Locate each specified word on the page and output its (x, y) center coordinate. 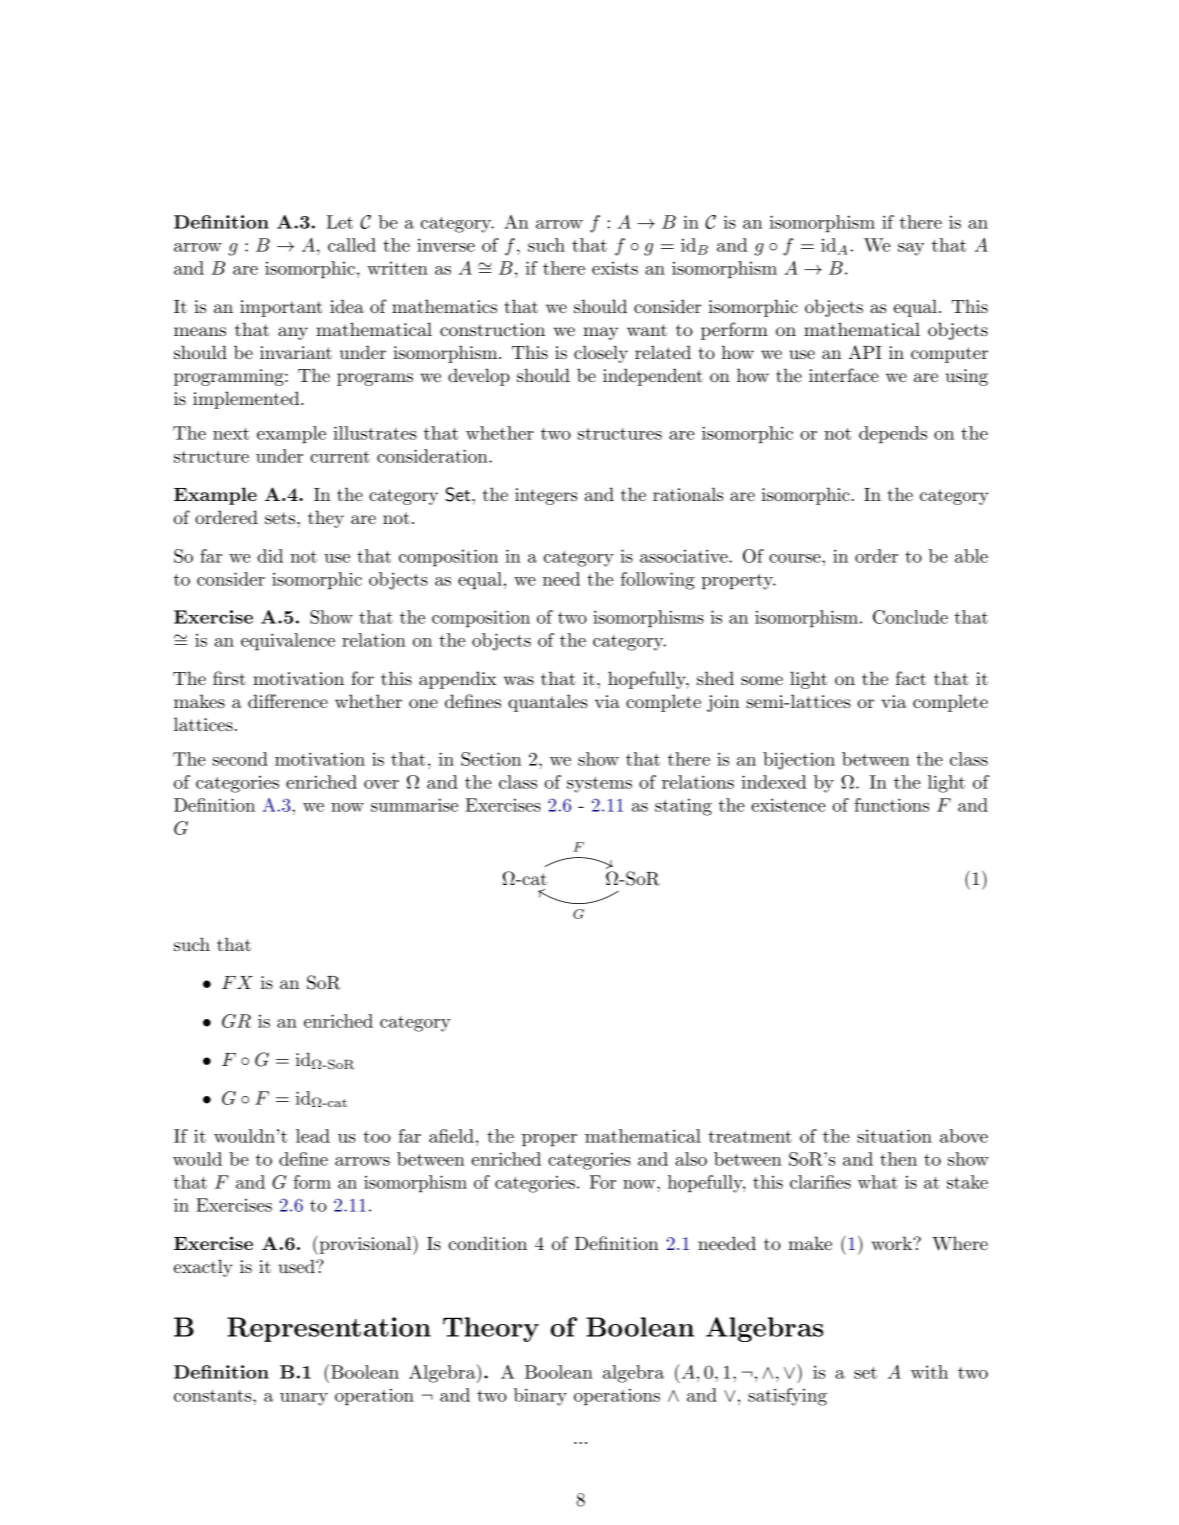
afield (451, 1136)
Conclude (910, 617)
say (911, 249)
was (519, 680)
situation (894, 1136)
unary (304, 1399)
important (281, 308)
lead (313, 1136)
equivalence (288, 642)
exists (615, 268)
